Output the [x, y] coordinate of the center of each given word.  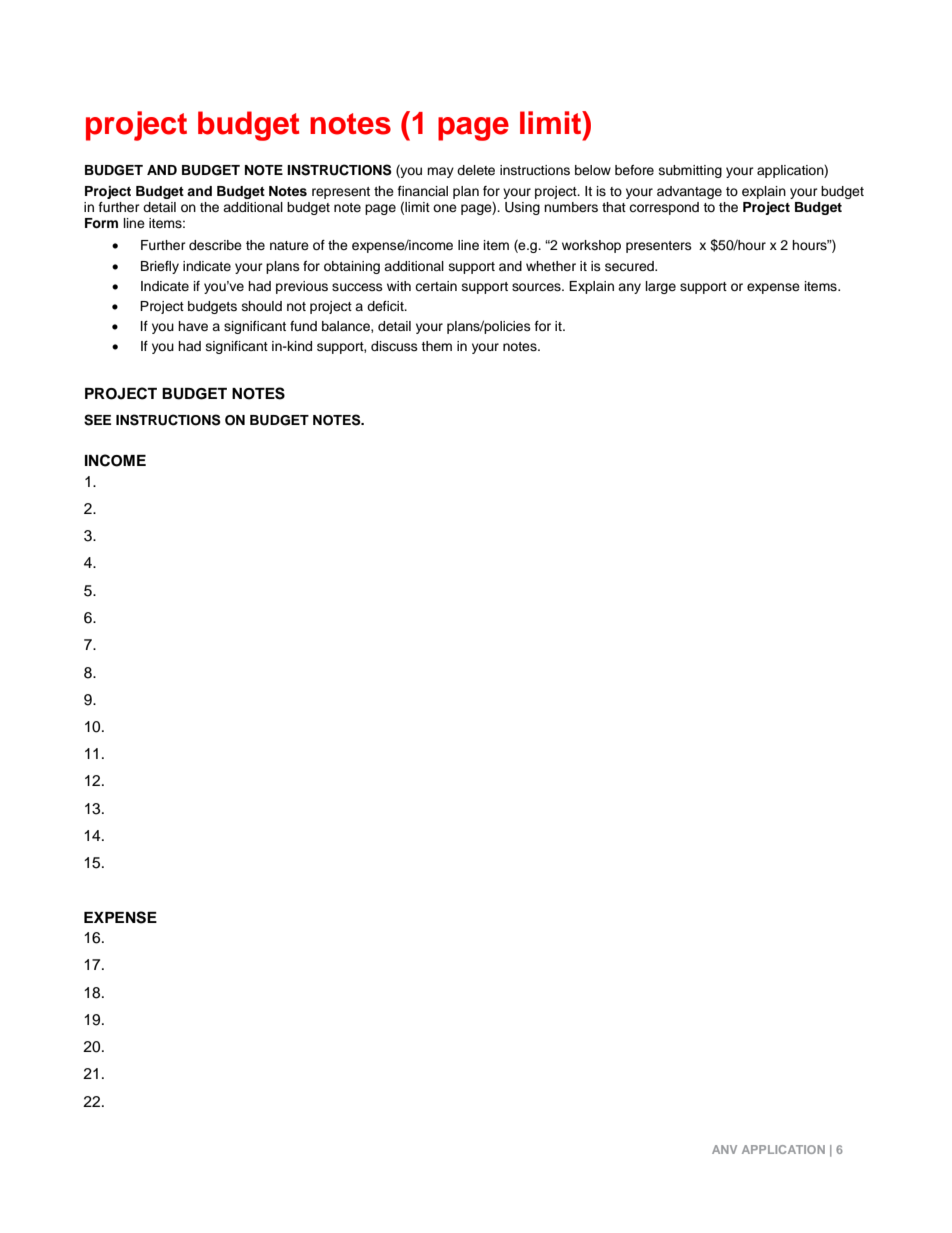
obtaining [352, 267]
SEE [97, 420]
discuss [394, 346]
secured [630, 266]
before [634, 170]
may [440, 172]
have [193, 326]
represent [341, 193]
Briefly [160, 267]
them [436, 346]
